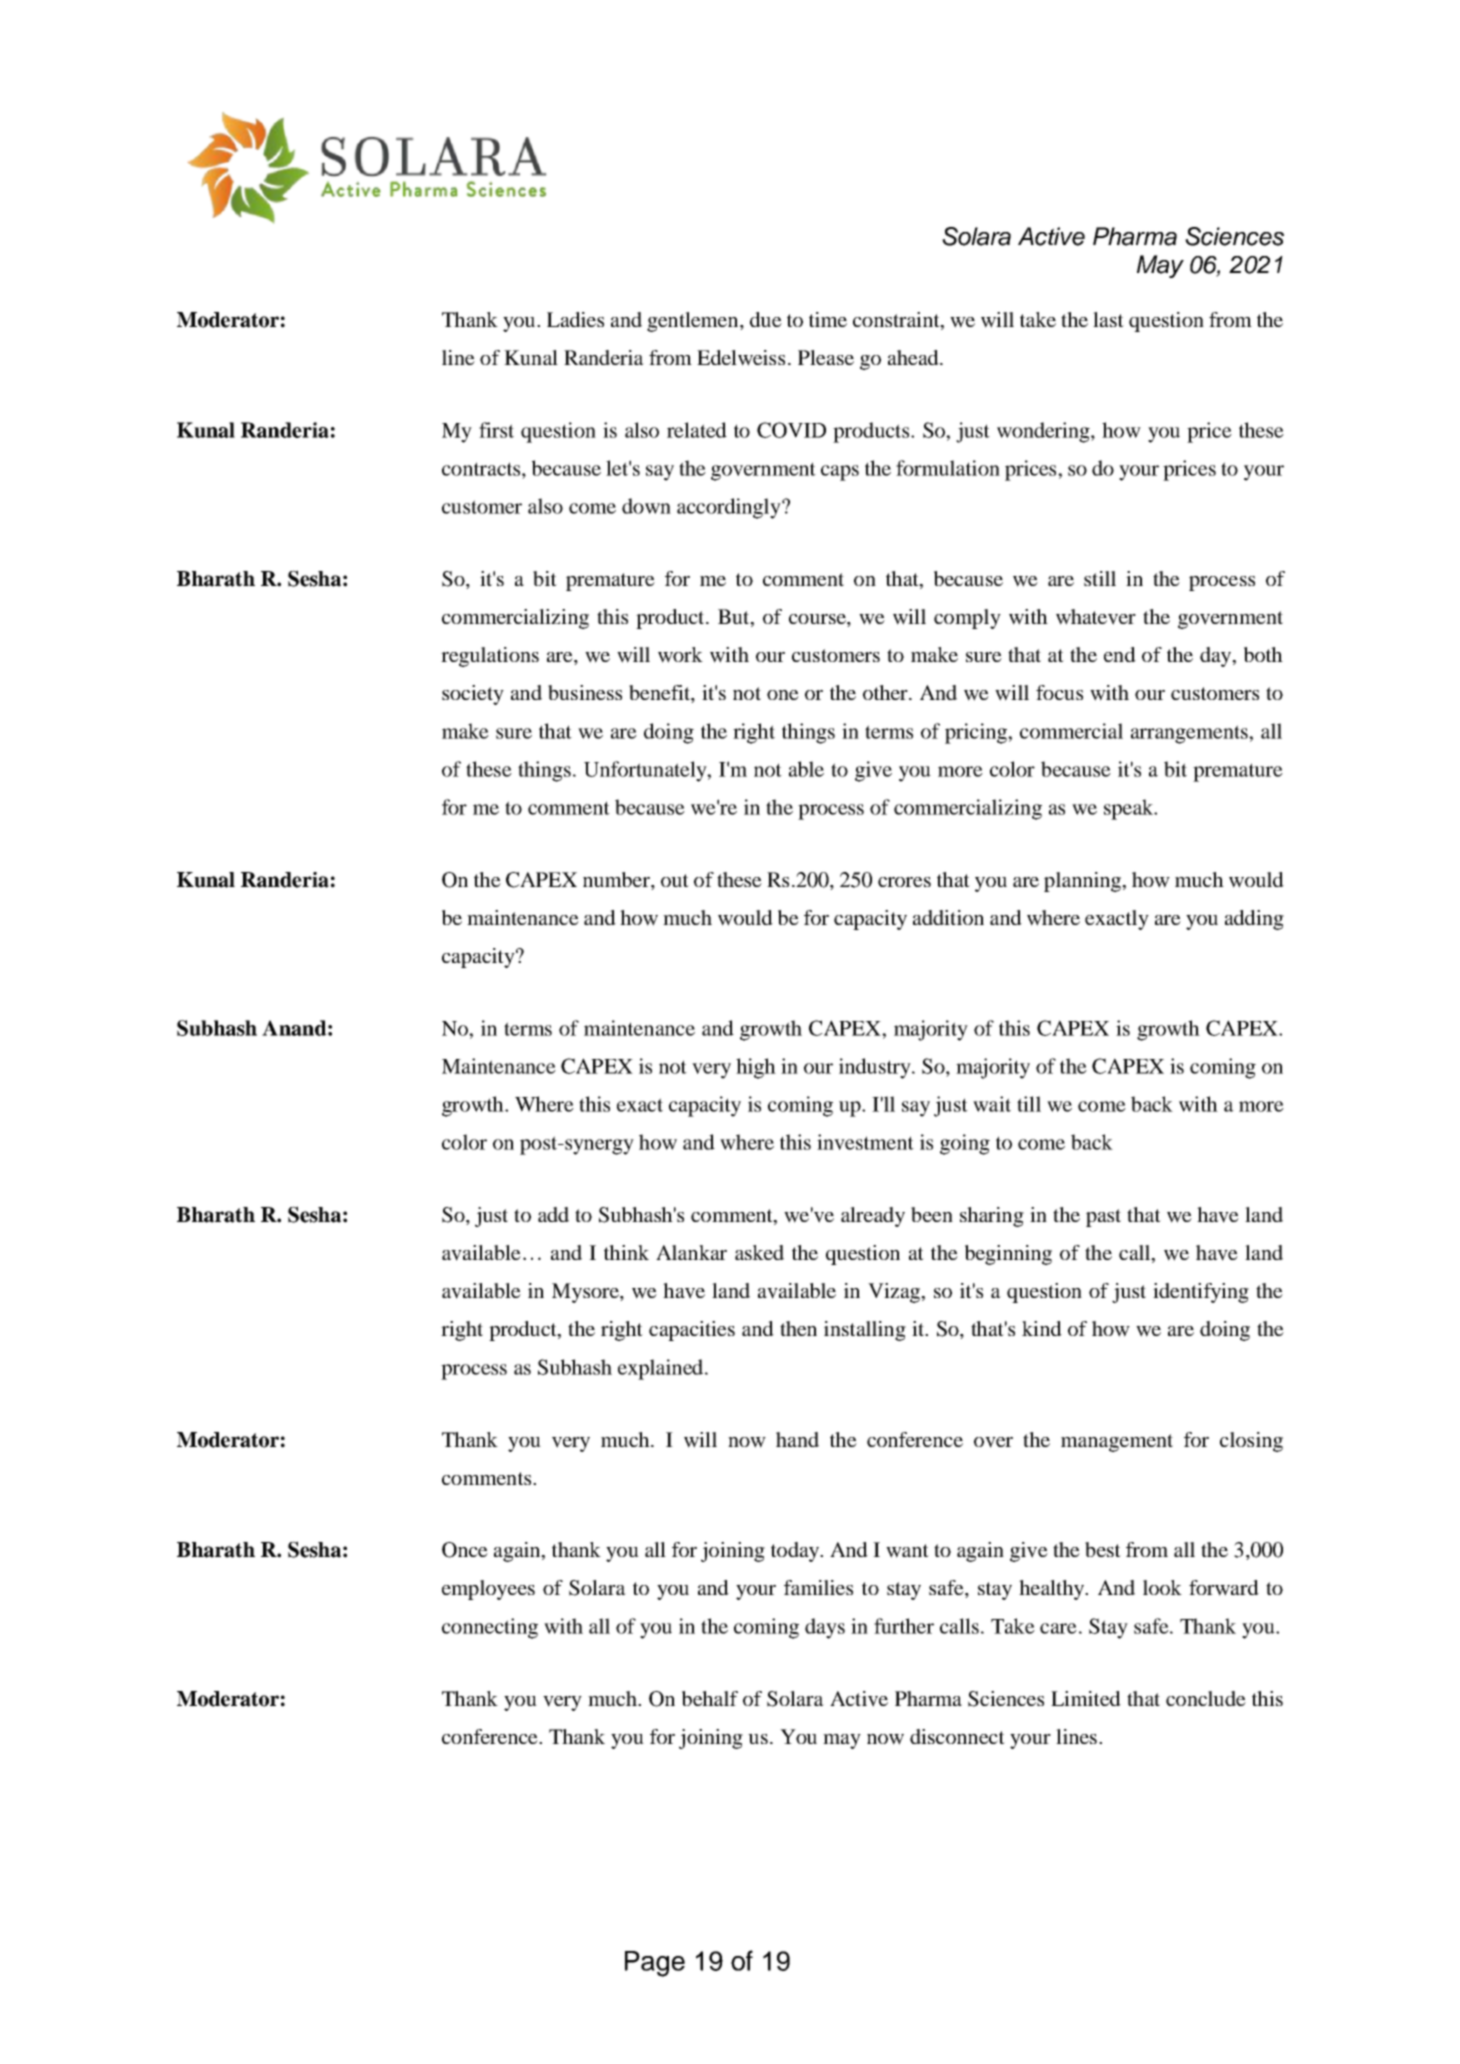 The height and width of the screenshot is (2064, 1460). I want to click on Ladies, so click(575, 319).
